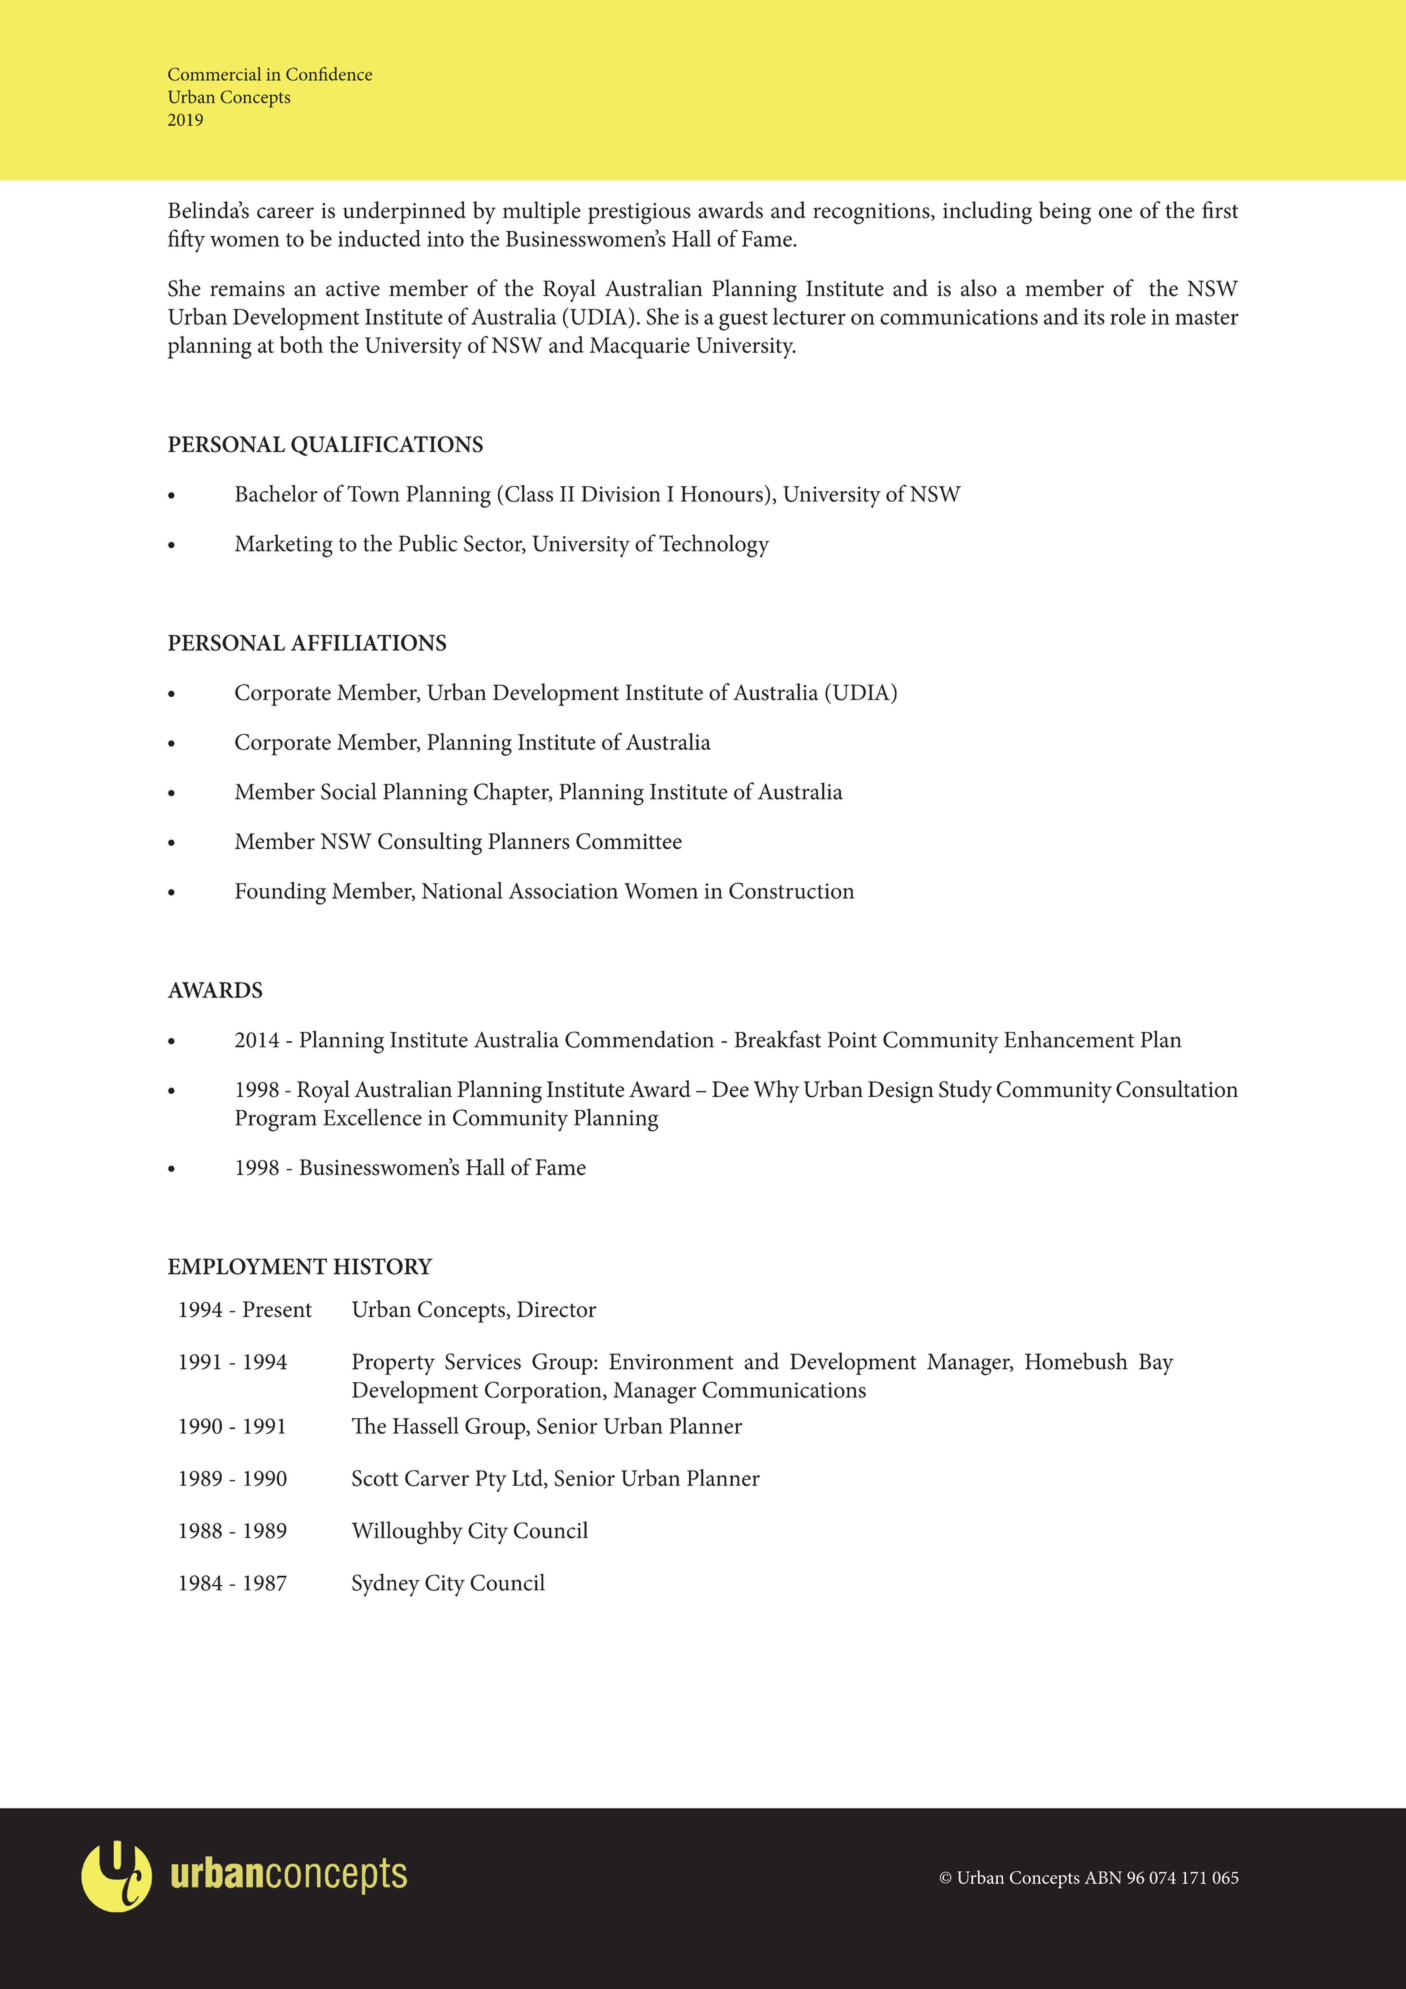 This document has width=1406, height=1989. Describe the element at coordinates (1115, 213) in the document. I see `one` at that location.
